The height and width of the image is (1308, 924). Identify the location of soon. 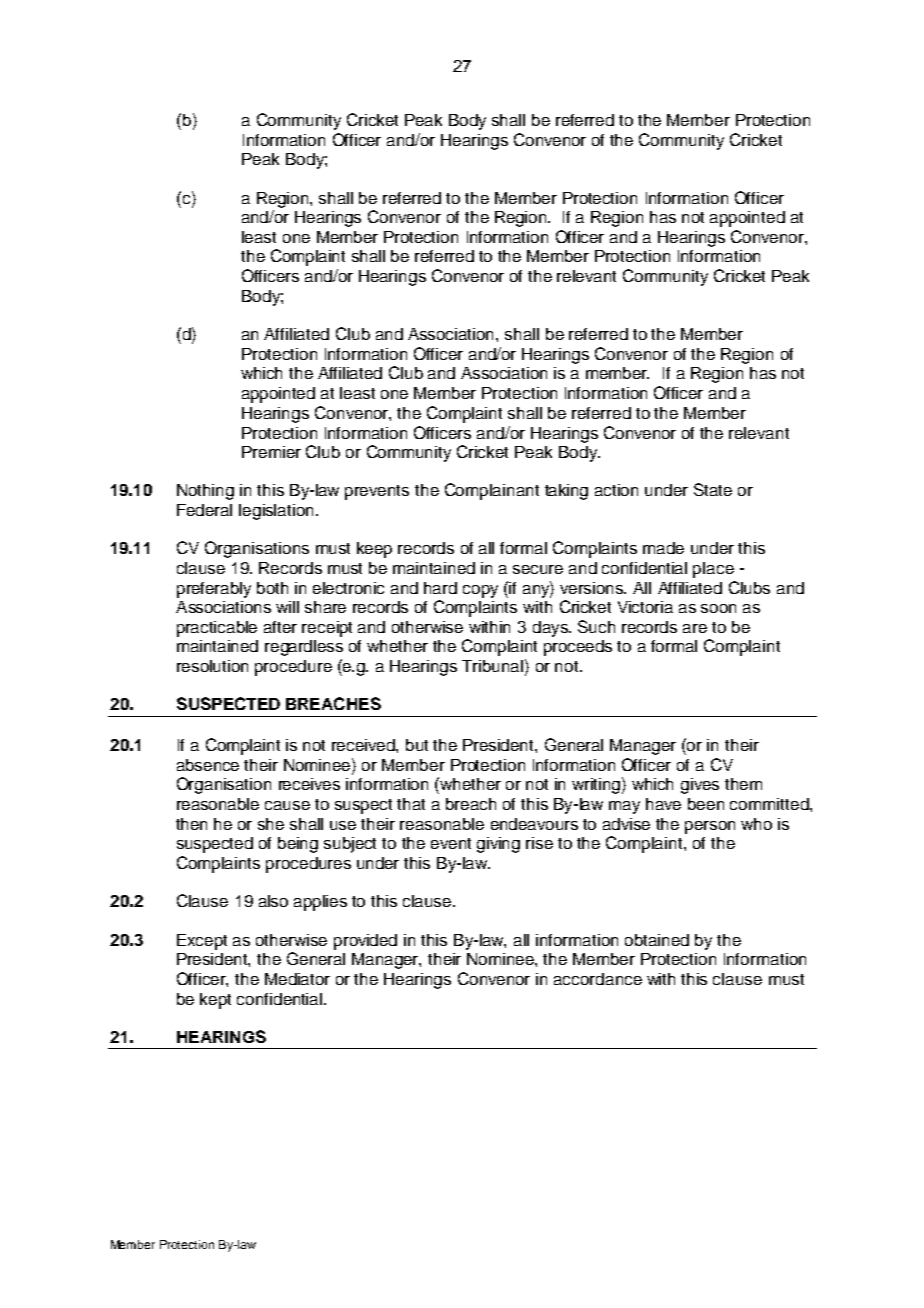
(718, 608).
